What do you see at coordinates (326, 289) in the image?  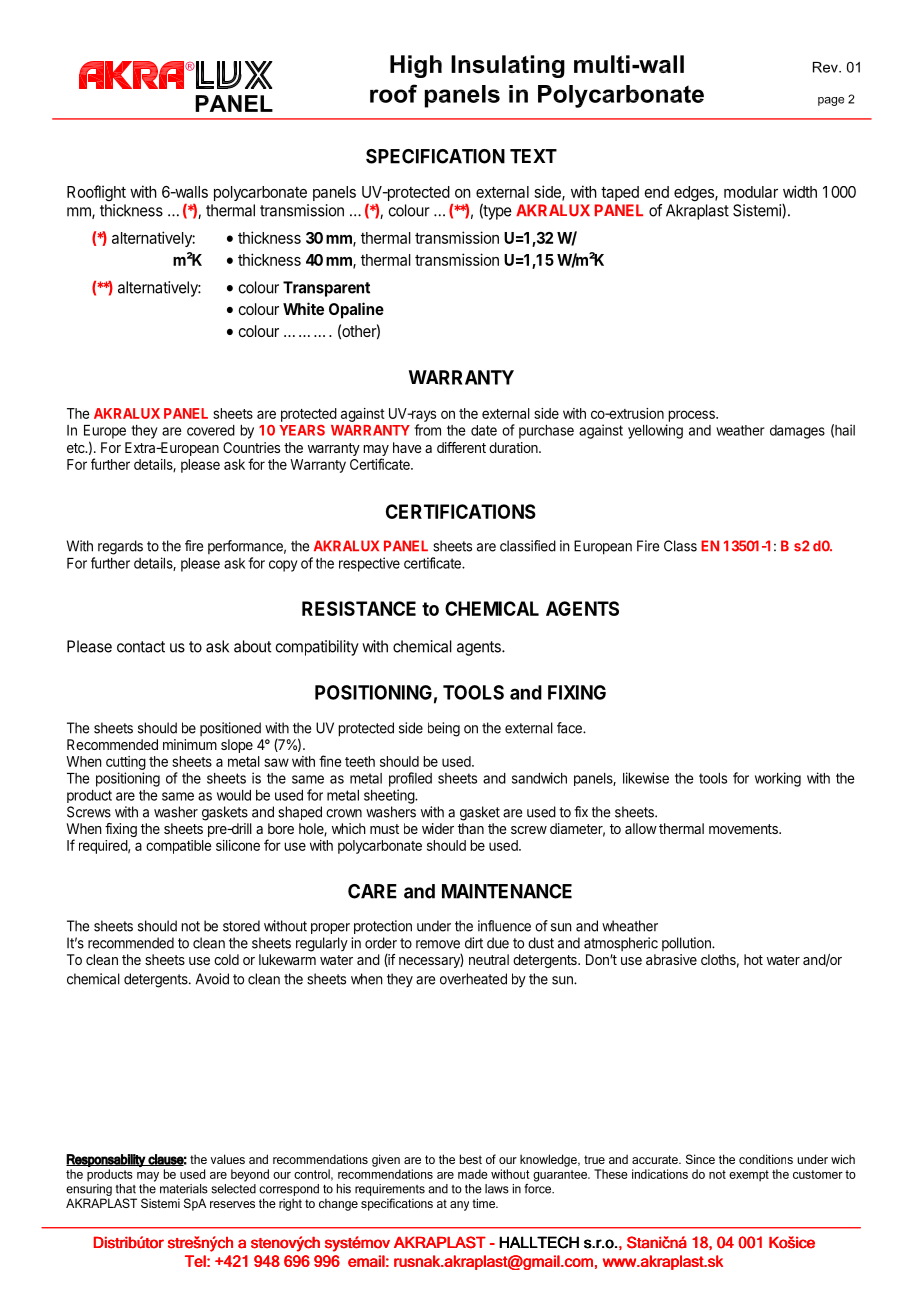 I see `Transparent` at bounding box center [326, 289].
